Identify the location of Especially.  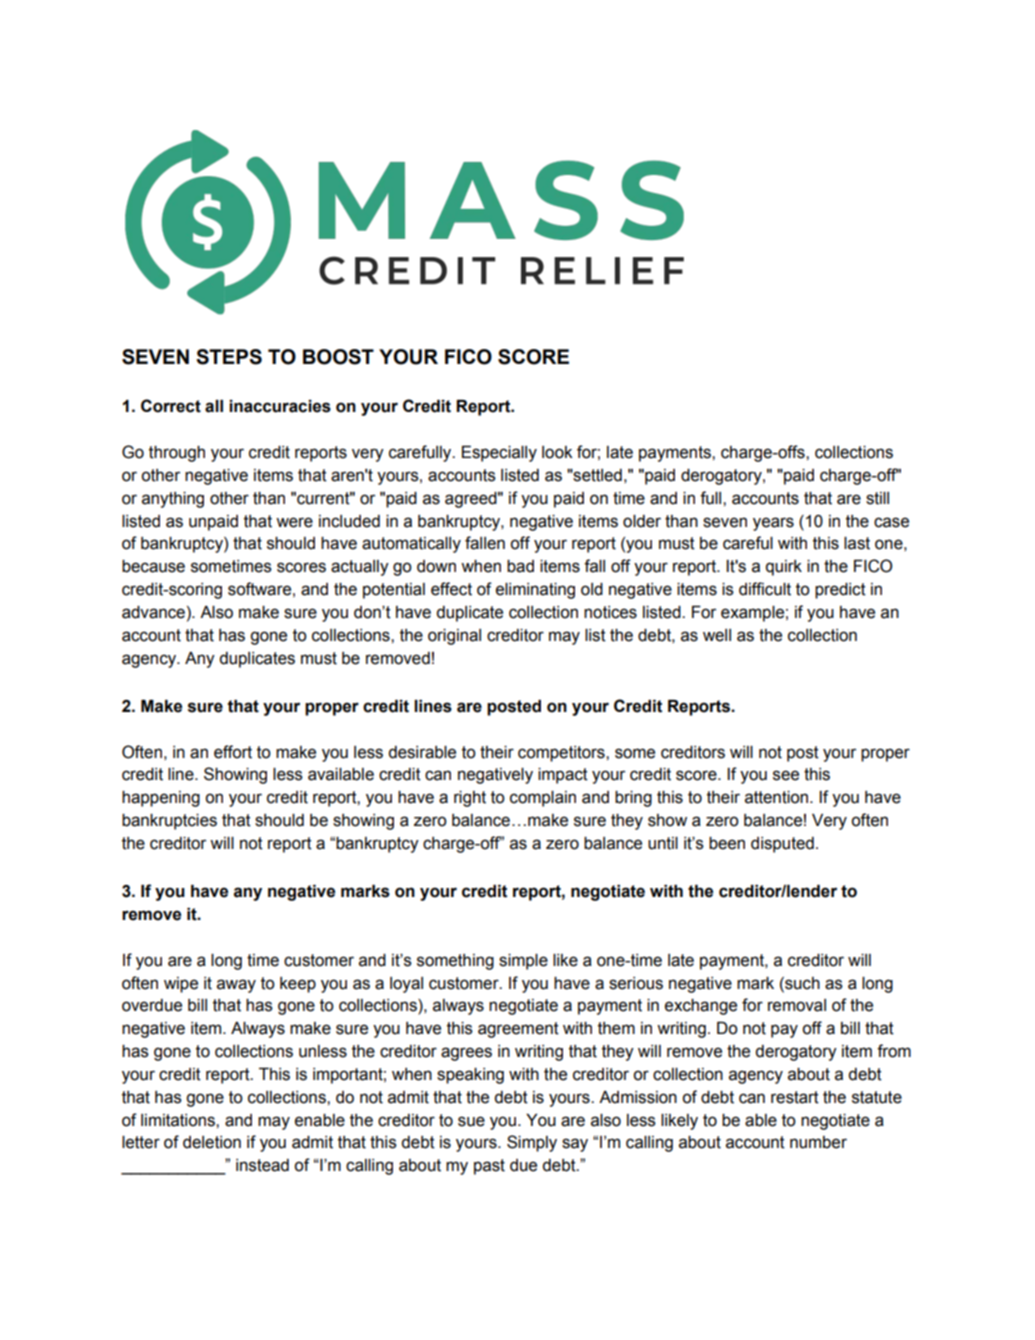
(499, 454).
